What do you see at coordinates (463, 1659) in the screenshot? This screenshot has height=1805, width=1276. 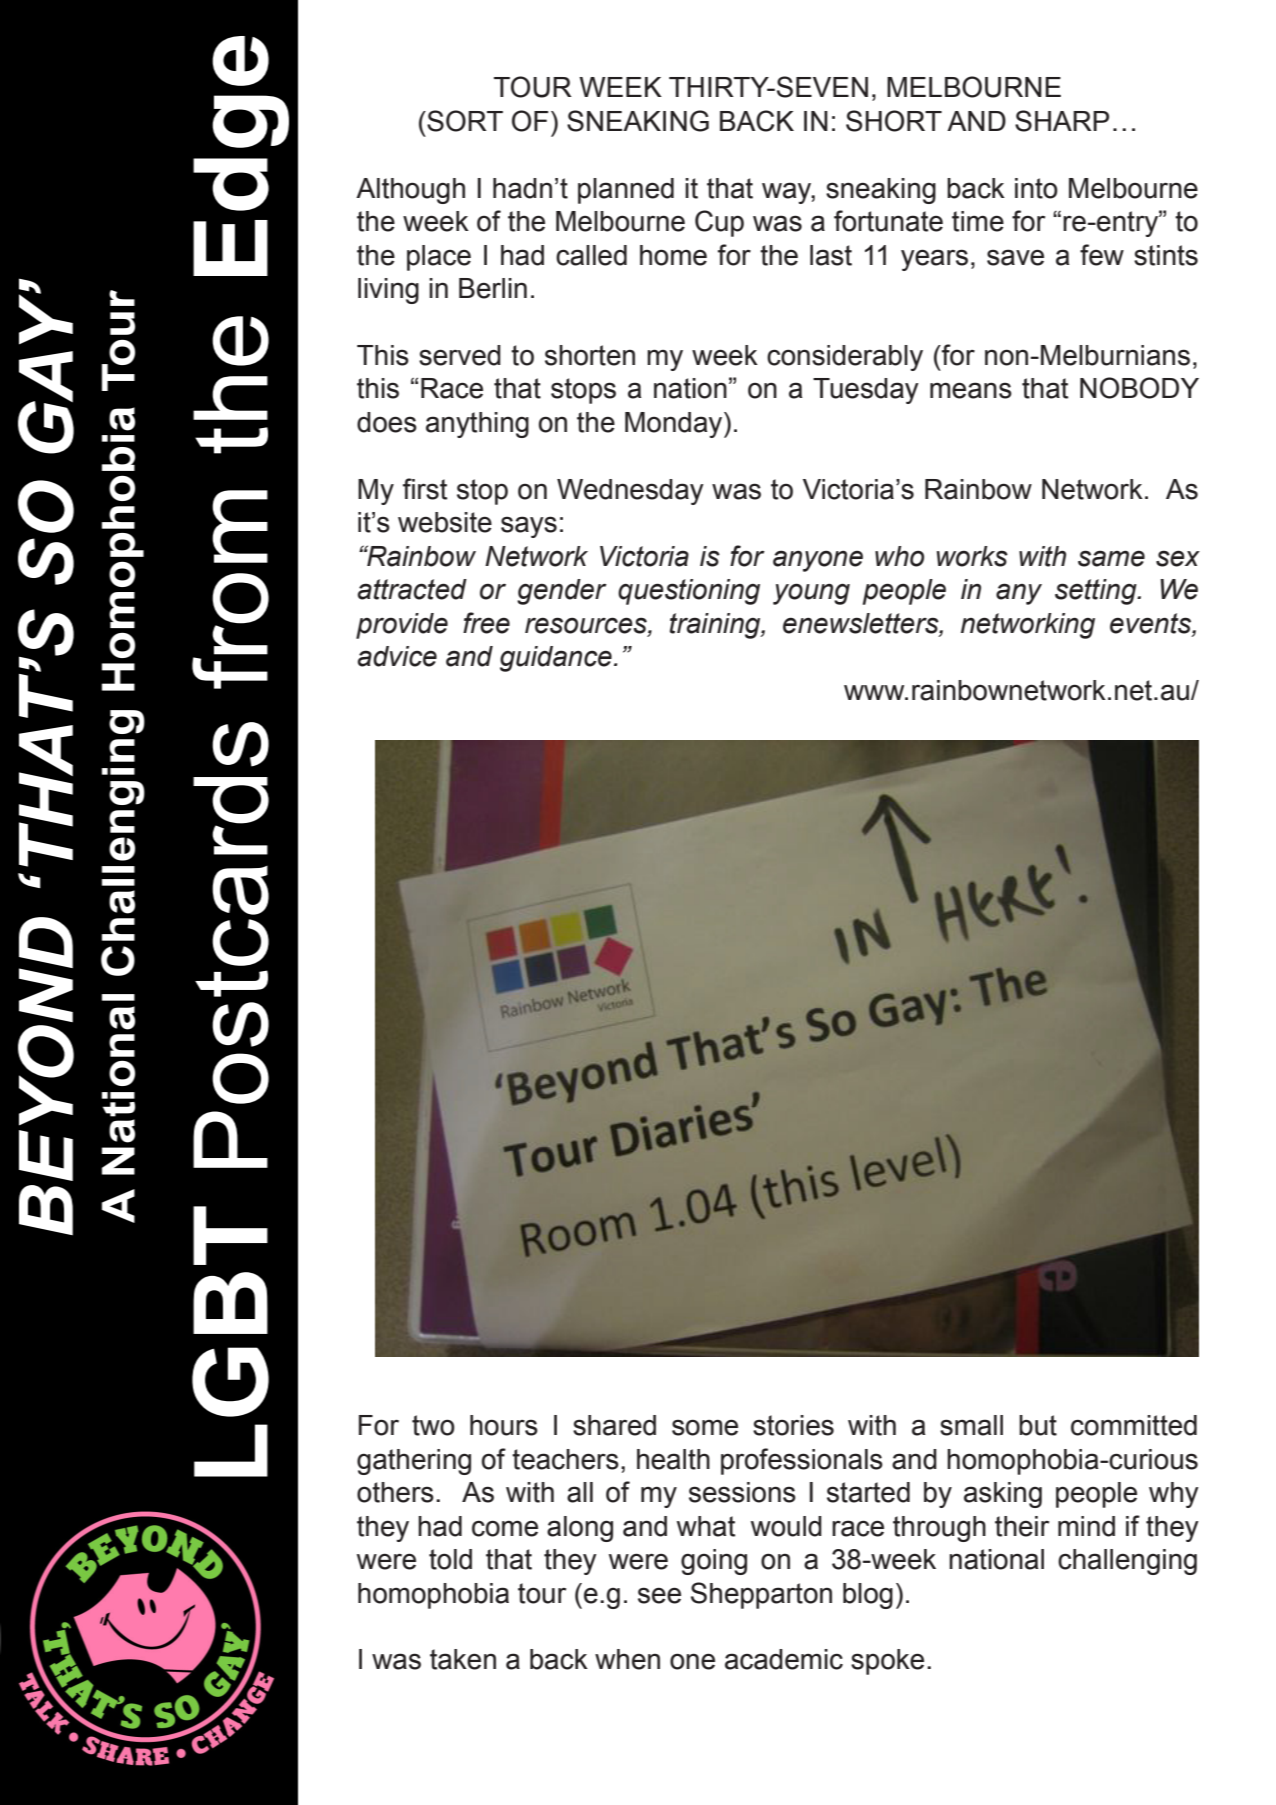 I see `taken` at bounding box center [463, 1659].
